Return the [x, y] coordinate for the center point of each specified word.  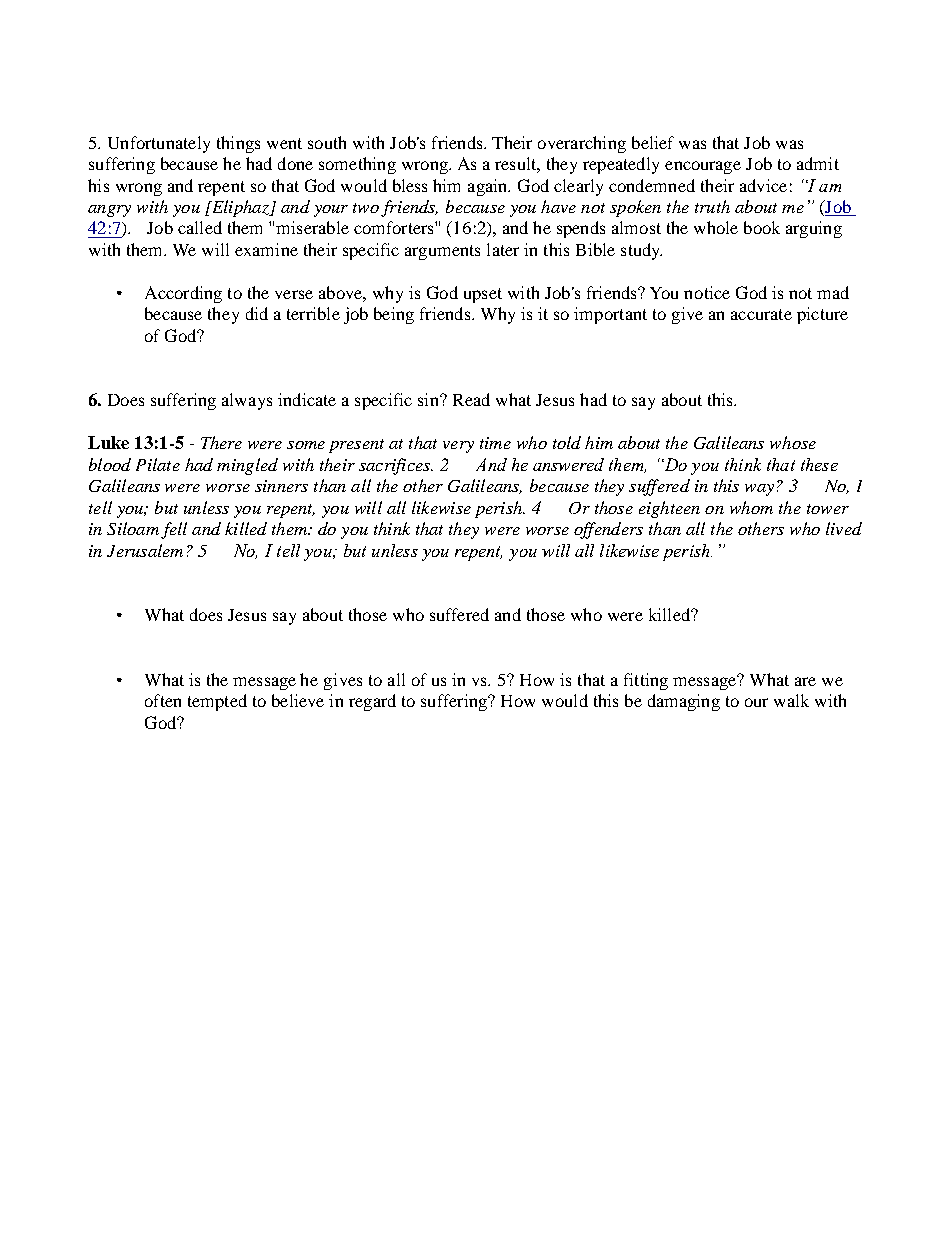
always [247, 401]
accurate [761, 314]
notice [707, 292]
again [489, 187]
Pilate [158, 464]
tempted [217, 702]
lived [844, 528]
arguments [442, 252]
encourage [703, 167]
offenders [608, 530]
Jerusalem [145, 550]
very [458, 447]
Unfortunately [159, 144]
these [819, 464]
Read [471, 399]
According [183, 294]
